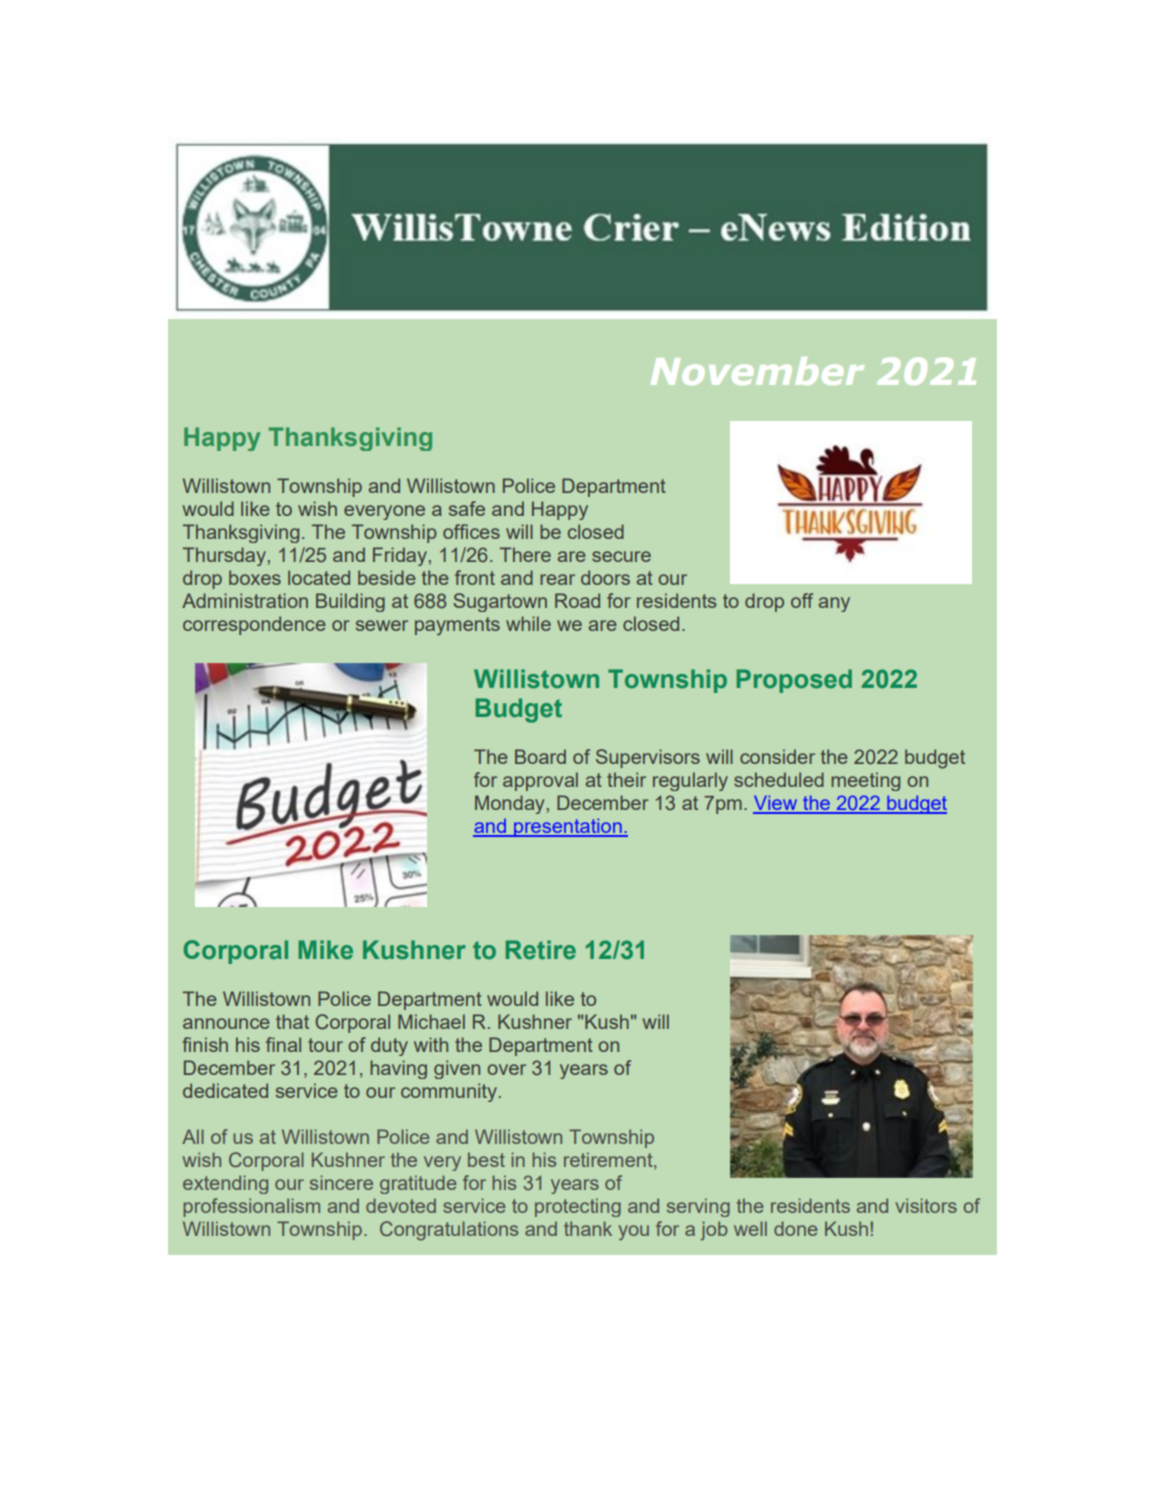 This document has height=1507, width=1165. What do you see at coordinates (509, 804) in the document?
I see `Monday` at bounding box center [509, 804].
